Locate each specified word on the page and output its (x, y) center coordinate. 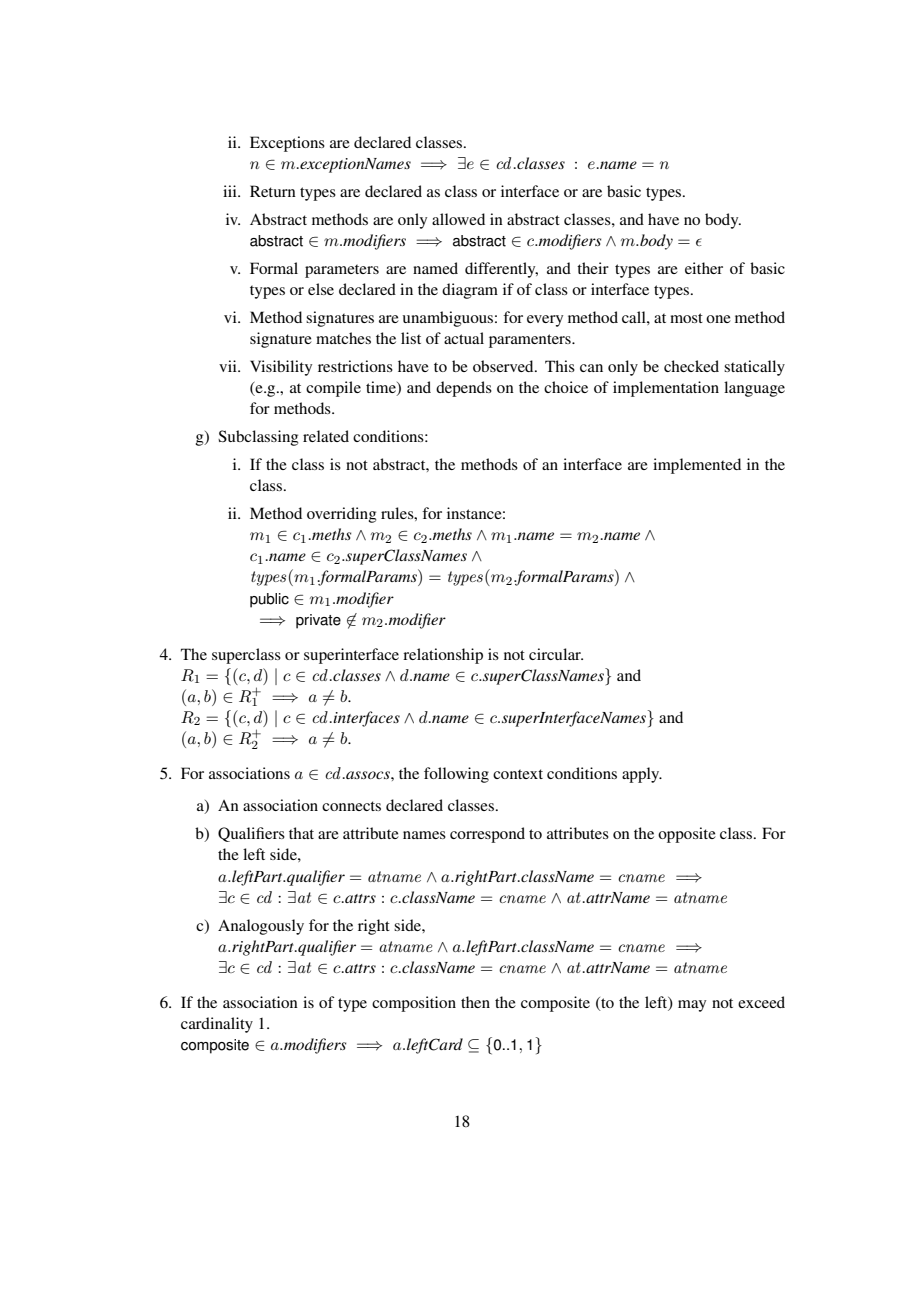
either (704, 268)
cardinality (217, 1025)
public (269, 600)
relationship (443, 656)
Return (273, 191)
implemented (697, 466)
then (475, 1002)
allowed (458, 219)
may (692, 1006)
